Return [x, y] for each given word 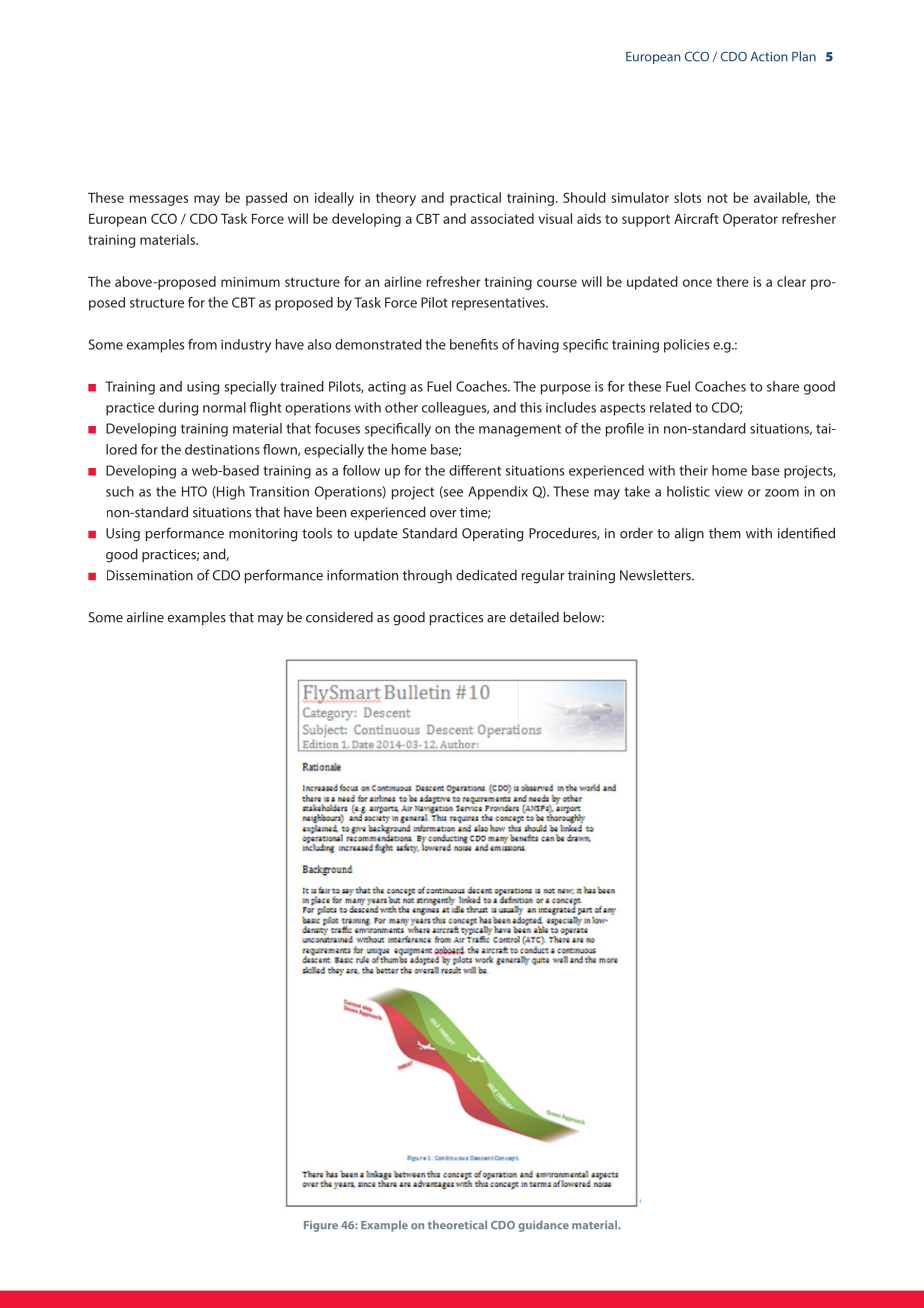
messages [159, 200]
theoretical [457, 1224]
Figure [321, 1226]
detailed [534, 617]
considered [339, 617]
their [693, 470]
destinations [222, 449]
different [475, 470]
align [689, 535]
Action [769, 57]
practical [475, 199]
